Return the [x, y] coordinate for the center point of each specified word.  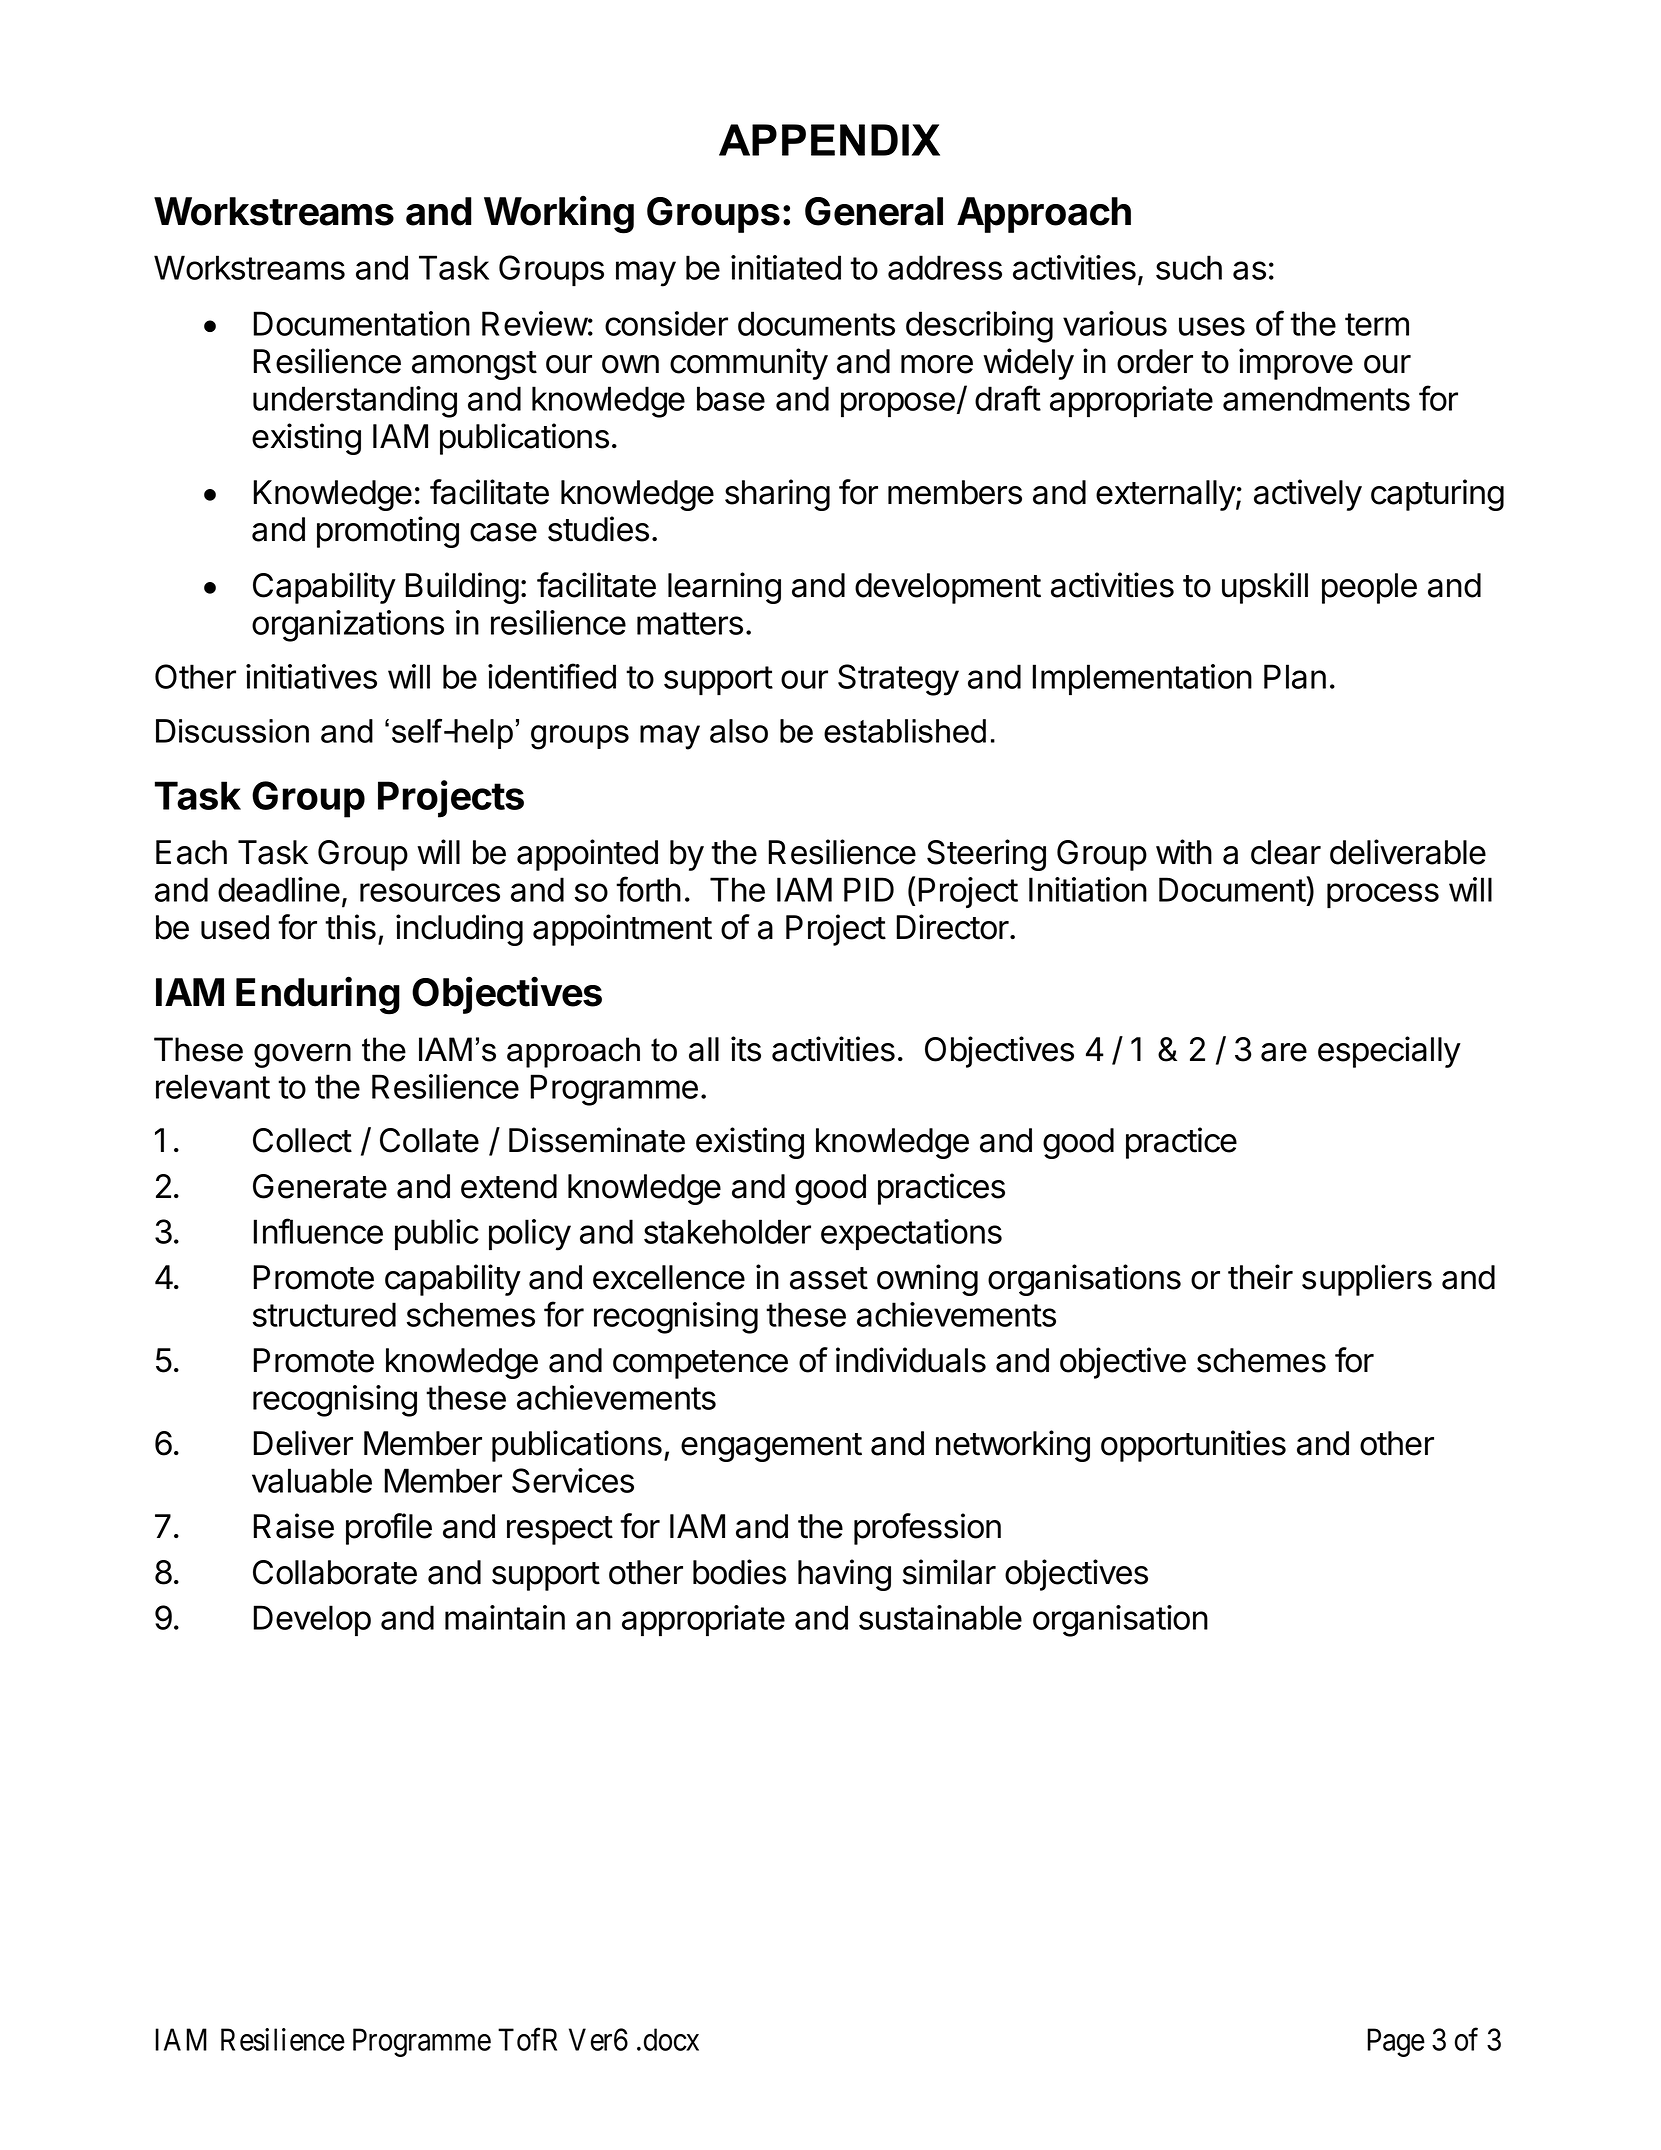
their [1260, 1277]
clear [1286, 852]
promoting [388, 532]
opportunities [1193, 1446]
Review [535, 323]
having [844, 1575]
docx [671, 2039]
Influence [318, 1231]
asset [829, 1278]
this [350, 927]
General [874, 211]
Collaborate [335, 1572]
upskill [1265, 588]
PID [869, 889]
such [1189, 267]
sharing [777, 495]
